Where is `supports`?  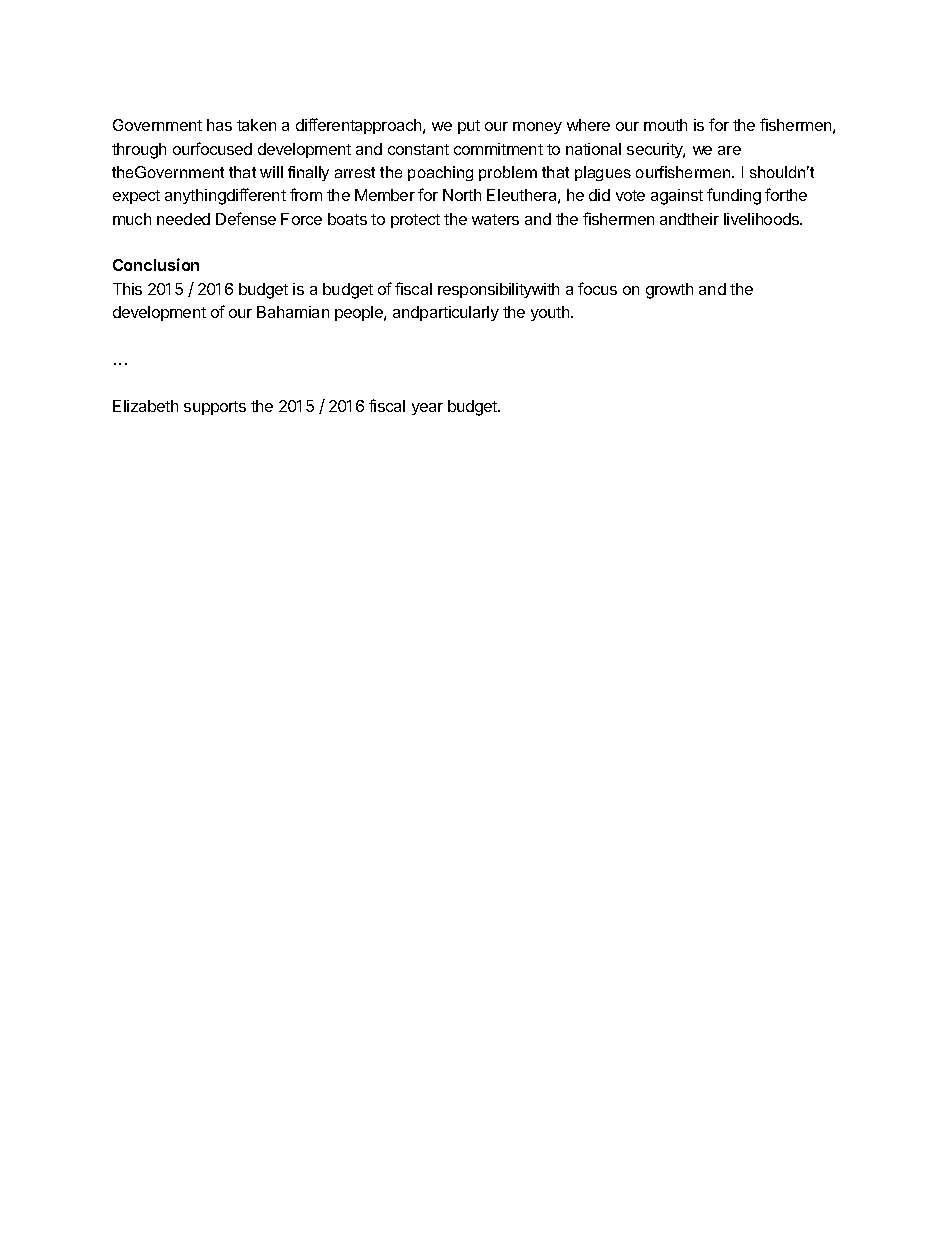
supports is located at coordinates (215, 408).
